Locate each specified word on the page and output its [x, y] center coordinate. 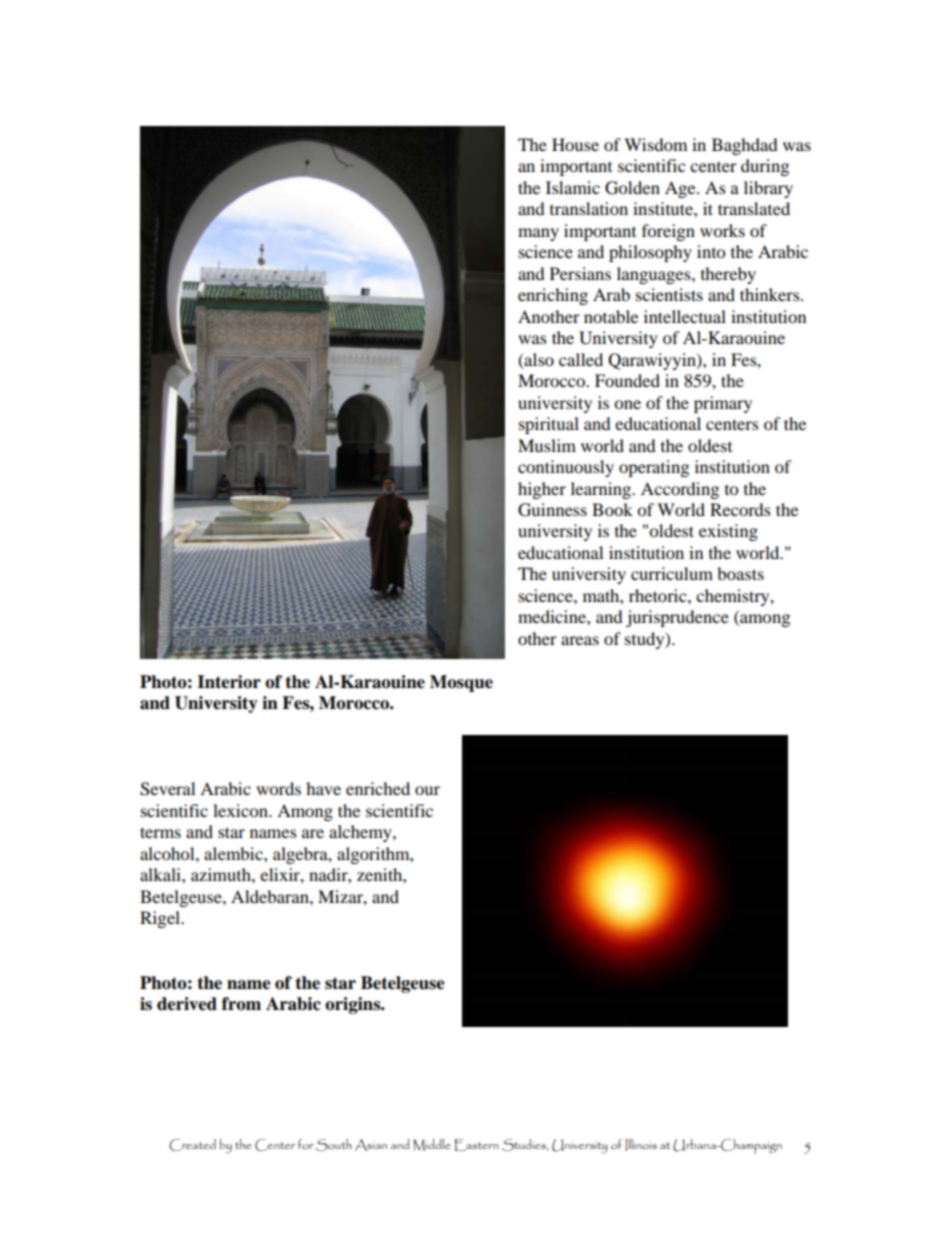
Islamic [573, 187]
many [538, 234]
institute [664, 208]
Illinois [641, 1145]
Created [192, 1145]
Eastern [476, 1145]
